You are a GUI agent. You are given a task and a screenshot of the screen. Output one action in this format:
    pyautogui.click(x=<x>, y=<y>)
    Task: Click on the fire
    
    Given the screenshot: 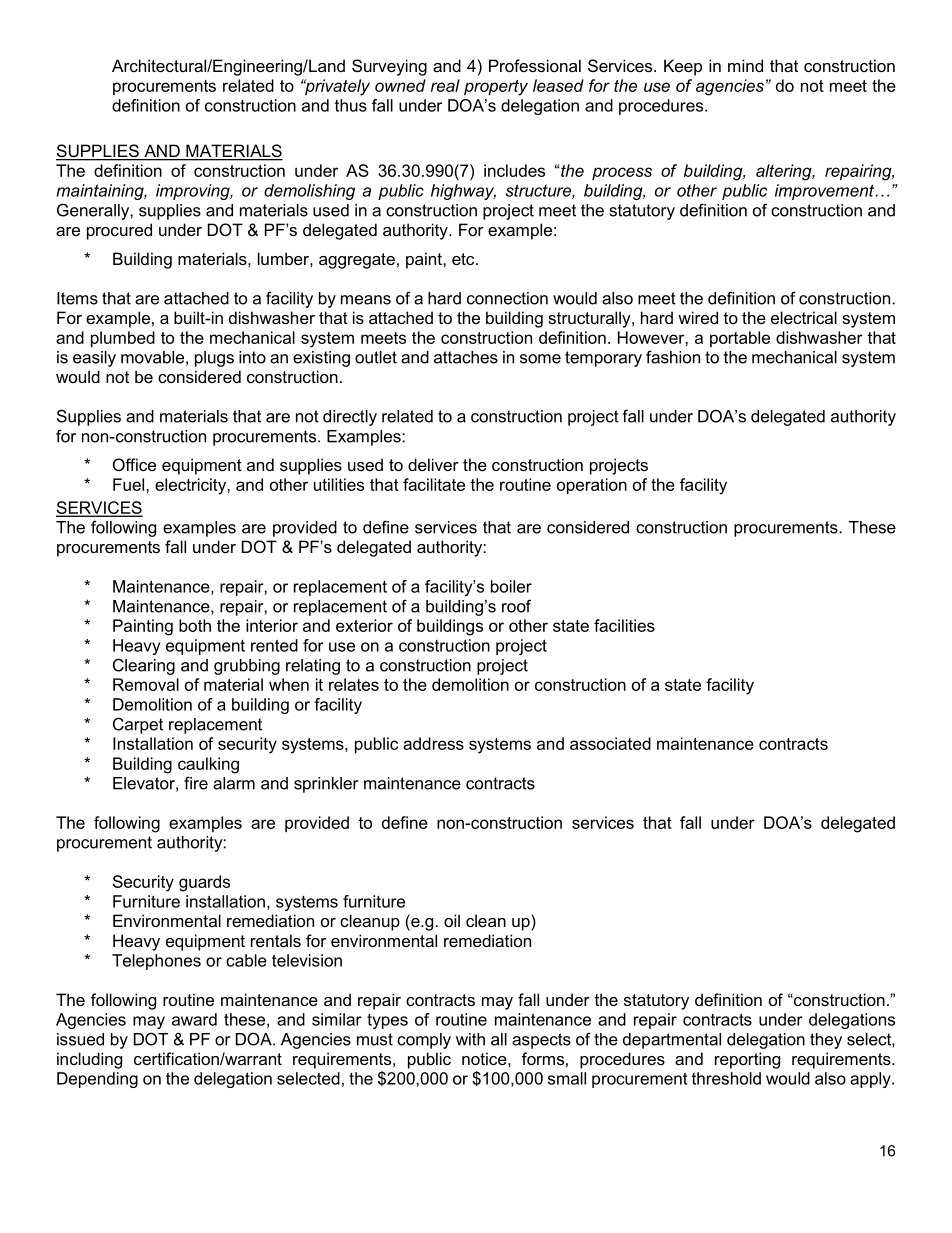 What is the action you would take?
    pyautogui.click(x=196, y=783)
